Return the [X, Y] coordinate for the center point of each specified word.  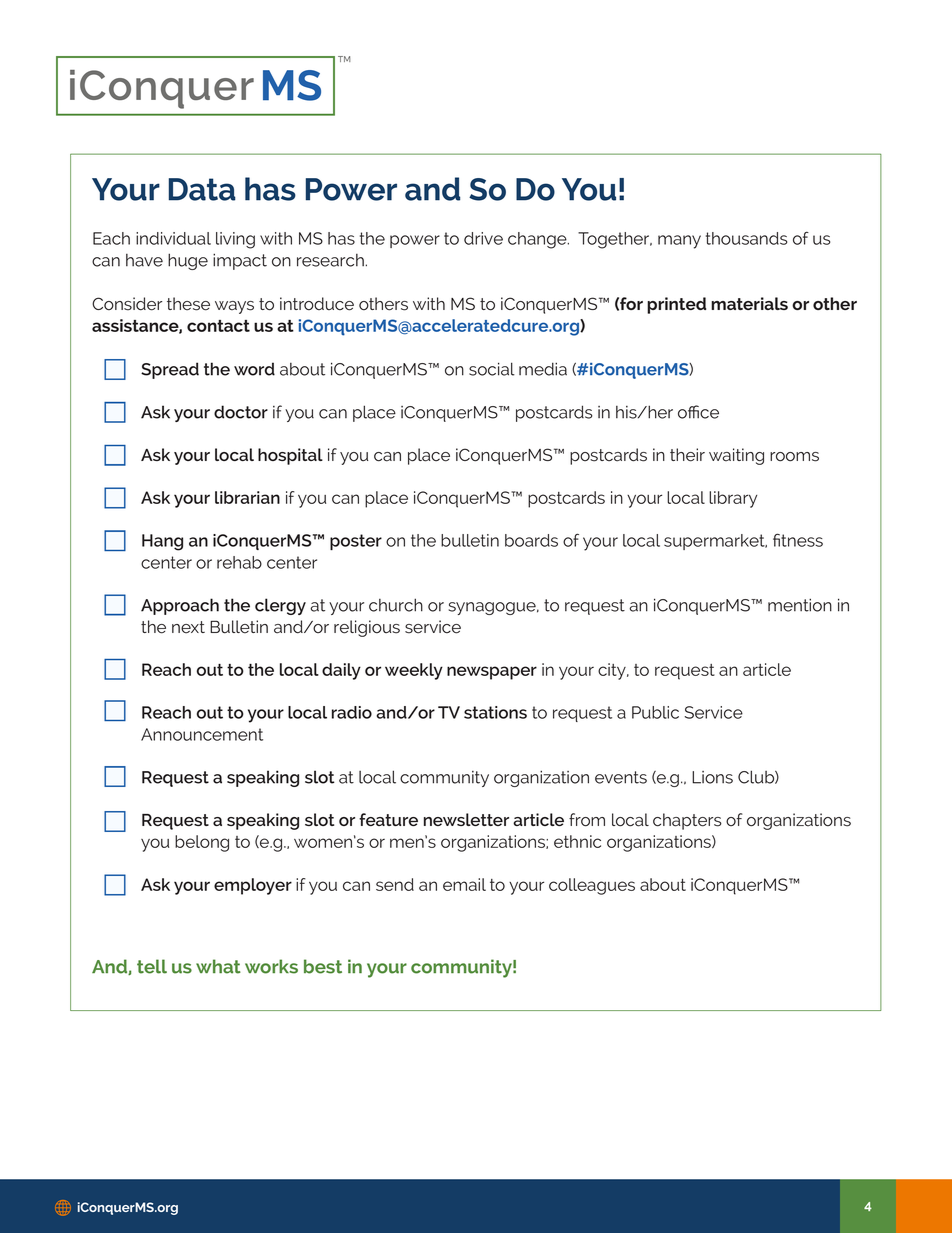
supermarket [715, 542]
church [396, 605]
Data [202, 189]
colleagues [592, 886]
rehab [239, 562]
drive [483, 238]
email [464, 884]
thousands [746, 238]
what [218, 966]
